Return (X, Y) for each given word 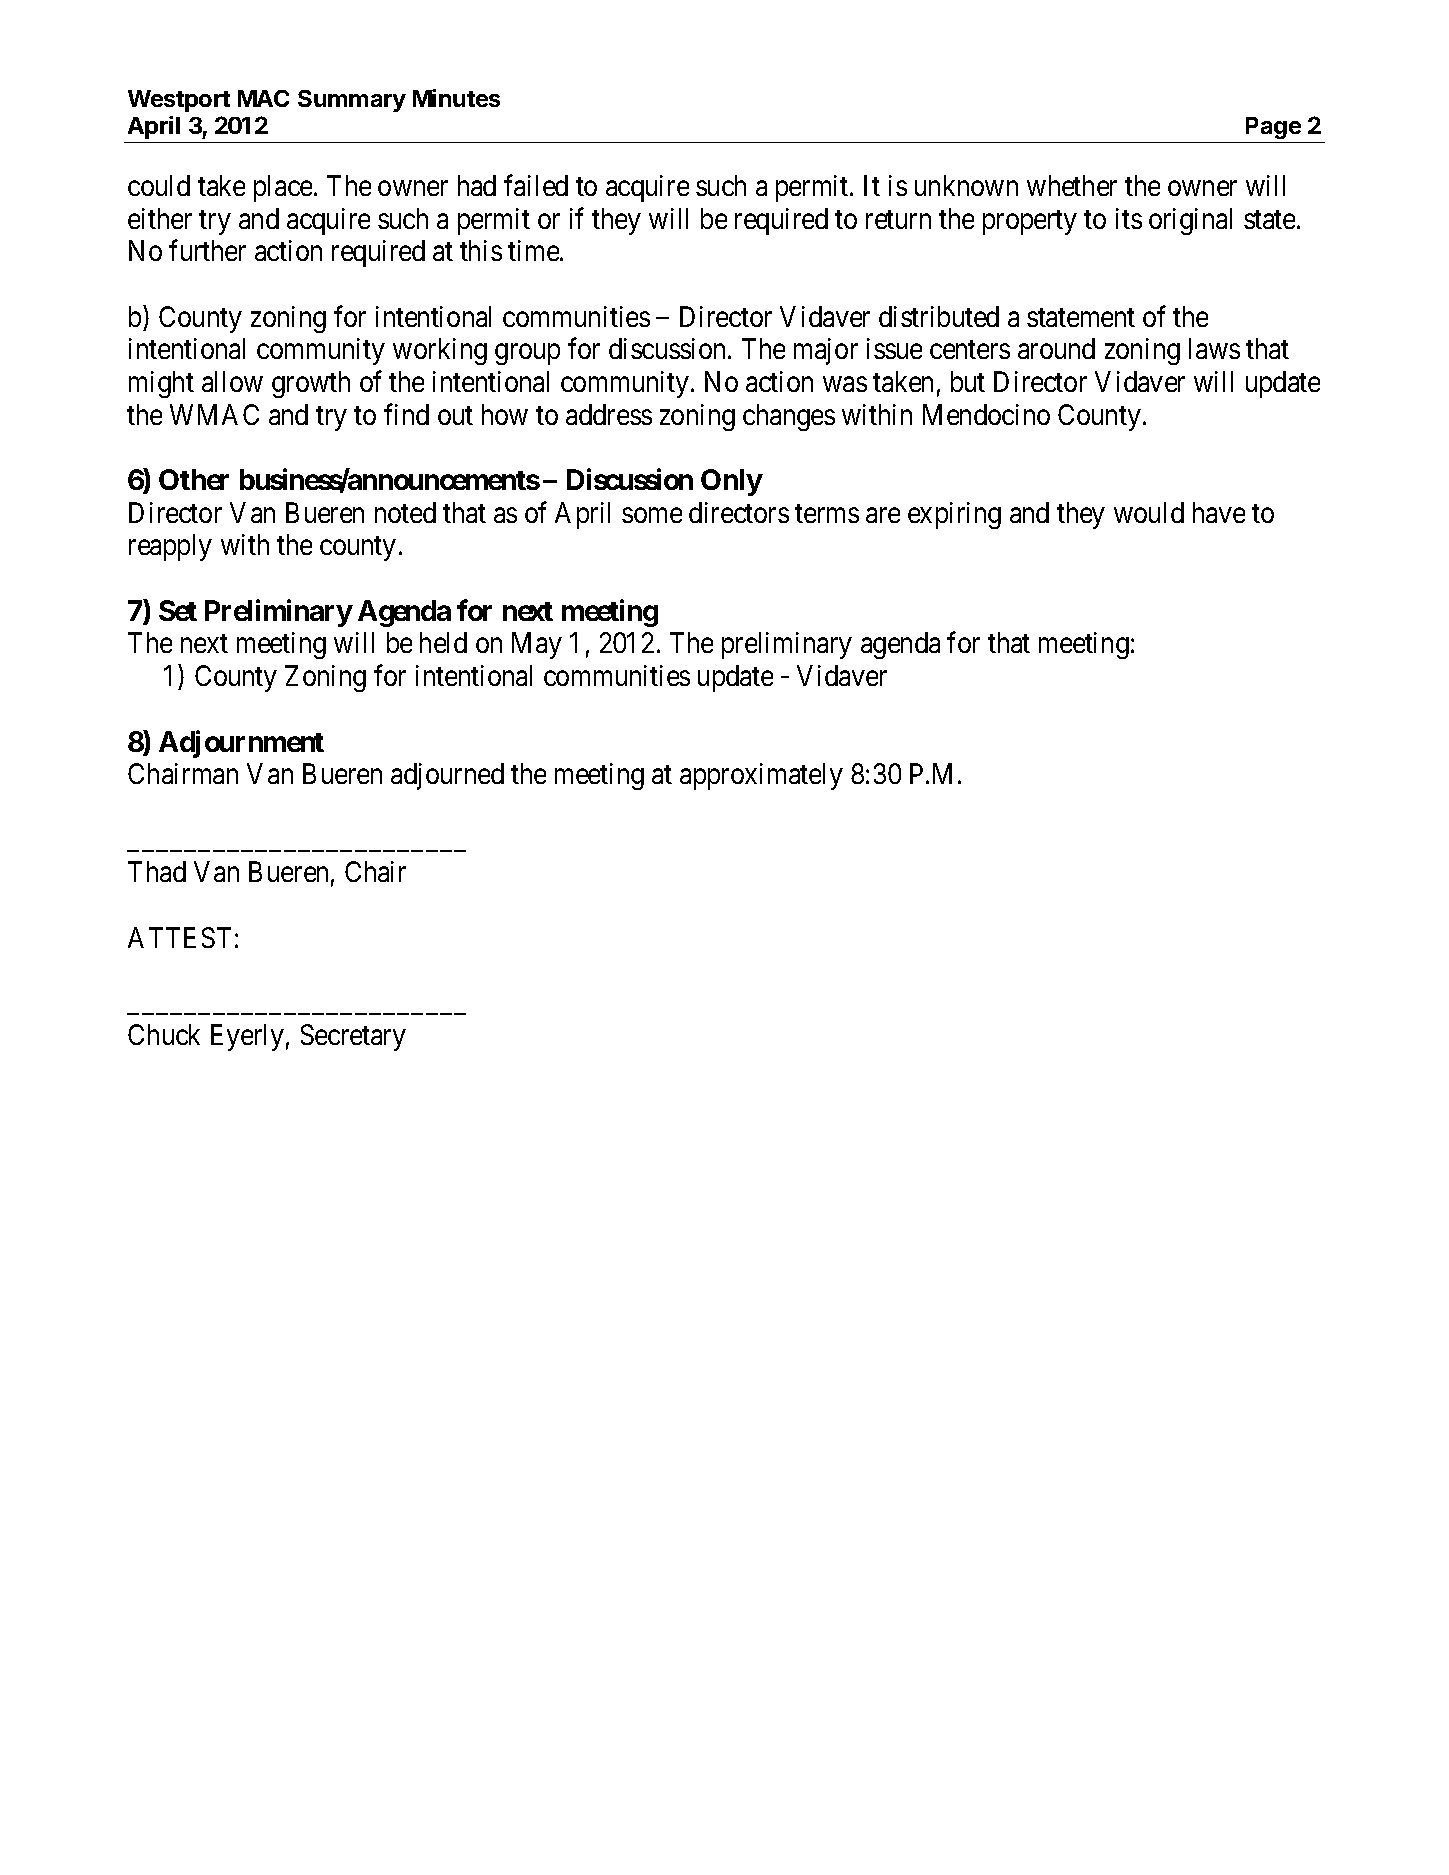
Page (1273, 128)
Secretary (353, 1037)
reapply (170, 547)
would (1149, 512)
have (1219, 512)
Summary (352, 101)
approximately (761, 776)
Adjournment (241, 744)
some (652, 515)
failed (536, 185)
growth (311, 384)
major (826, 351)
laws (1214, 348)
